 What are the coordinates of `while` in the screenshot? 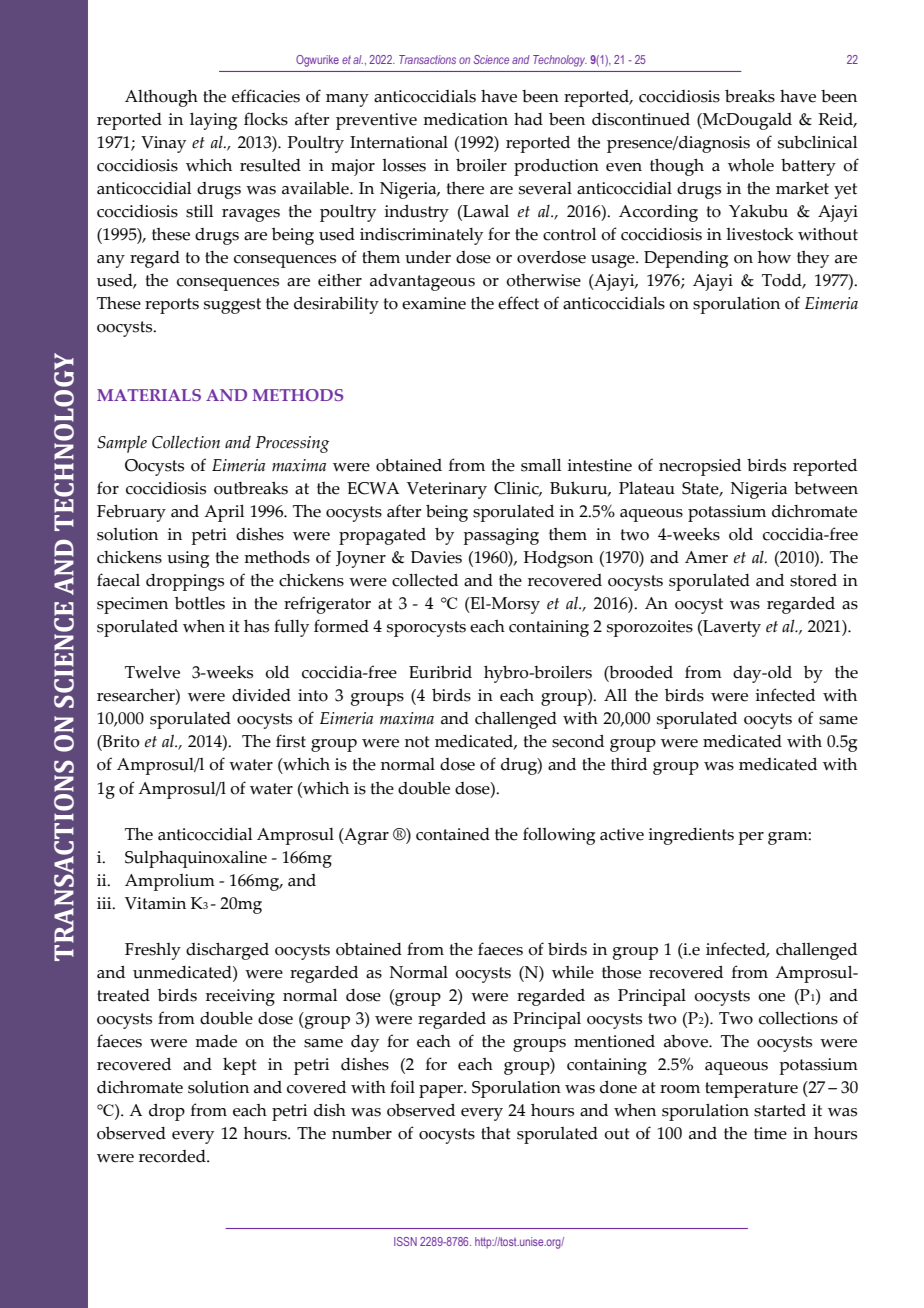 It's located at (573, 972).
